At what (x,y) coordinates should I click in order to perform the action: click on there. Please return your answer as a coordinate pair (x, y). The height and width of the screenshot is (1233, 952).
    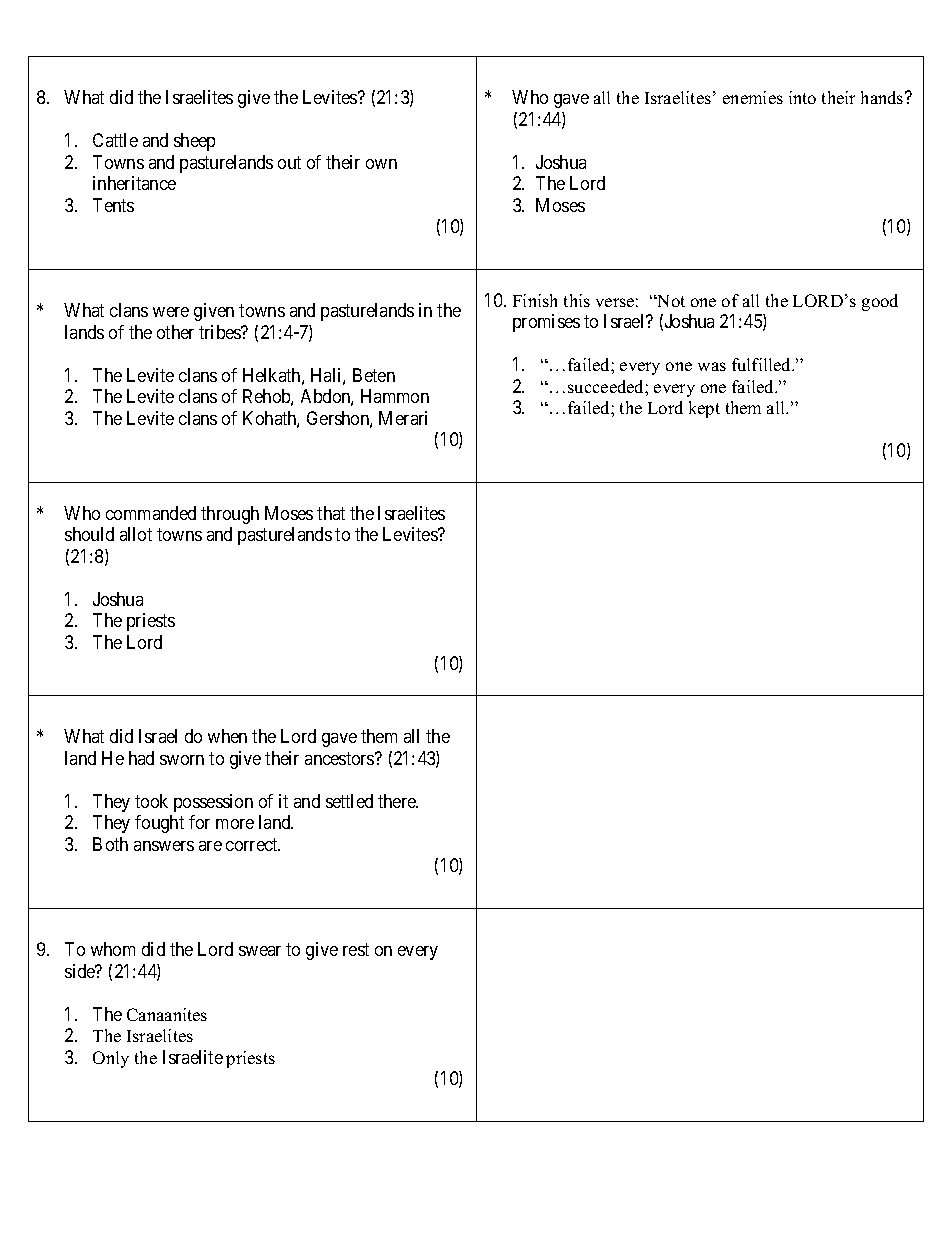
    Looking at the image, I should click on (398, 801).
